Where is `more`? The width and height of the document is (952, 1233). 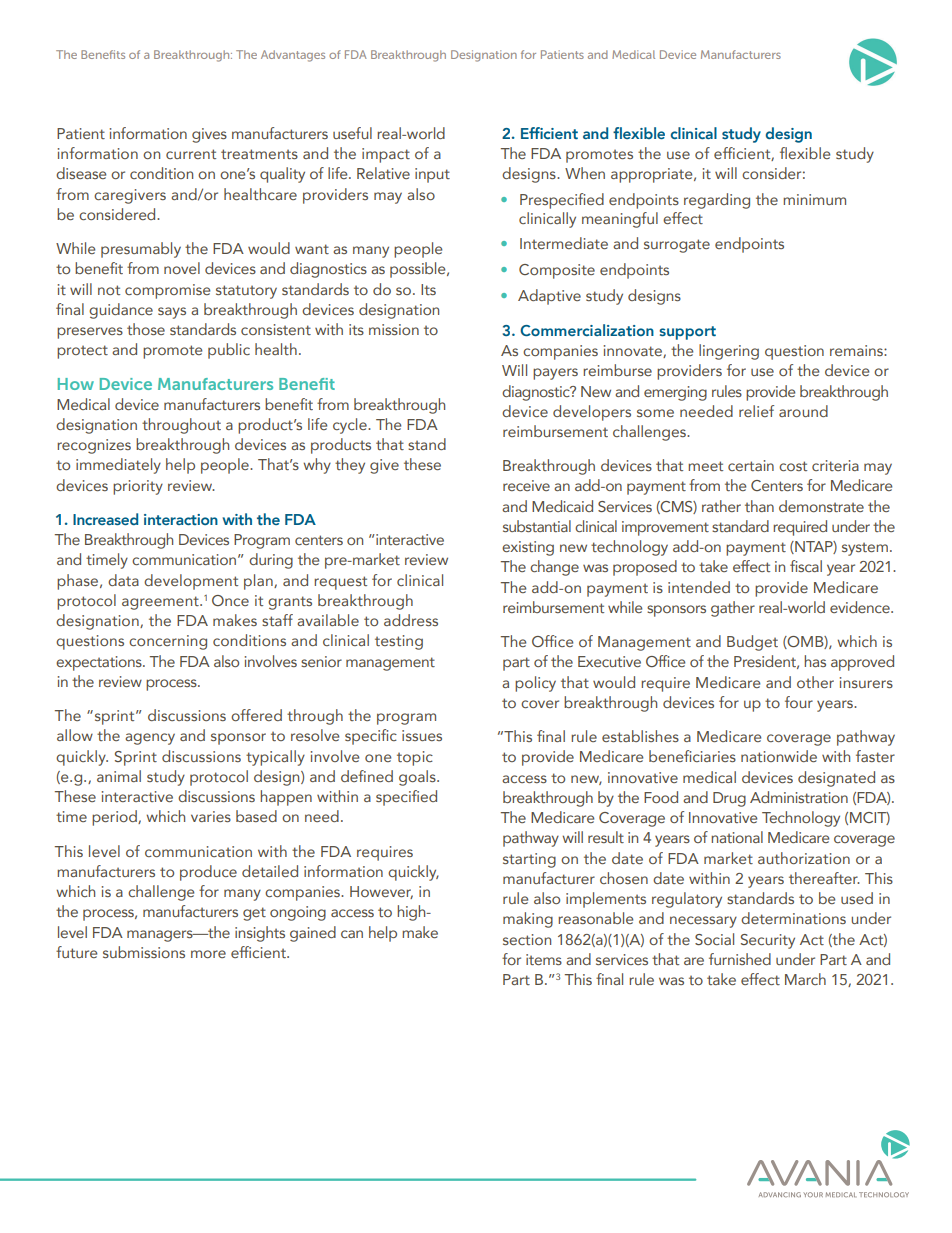
more is located at coordinates (208, 954).
